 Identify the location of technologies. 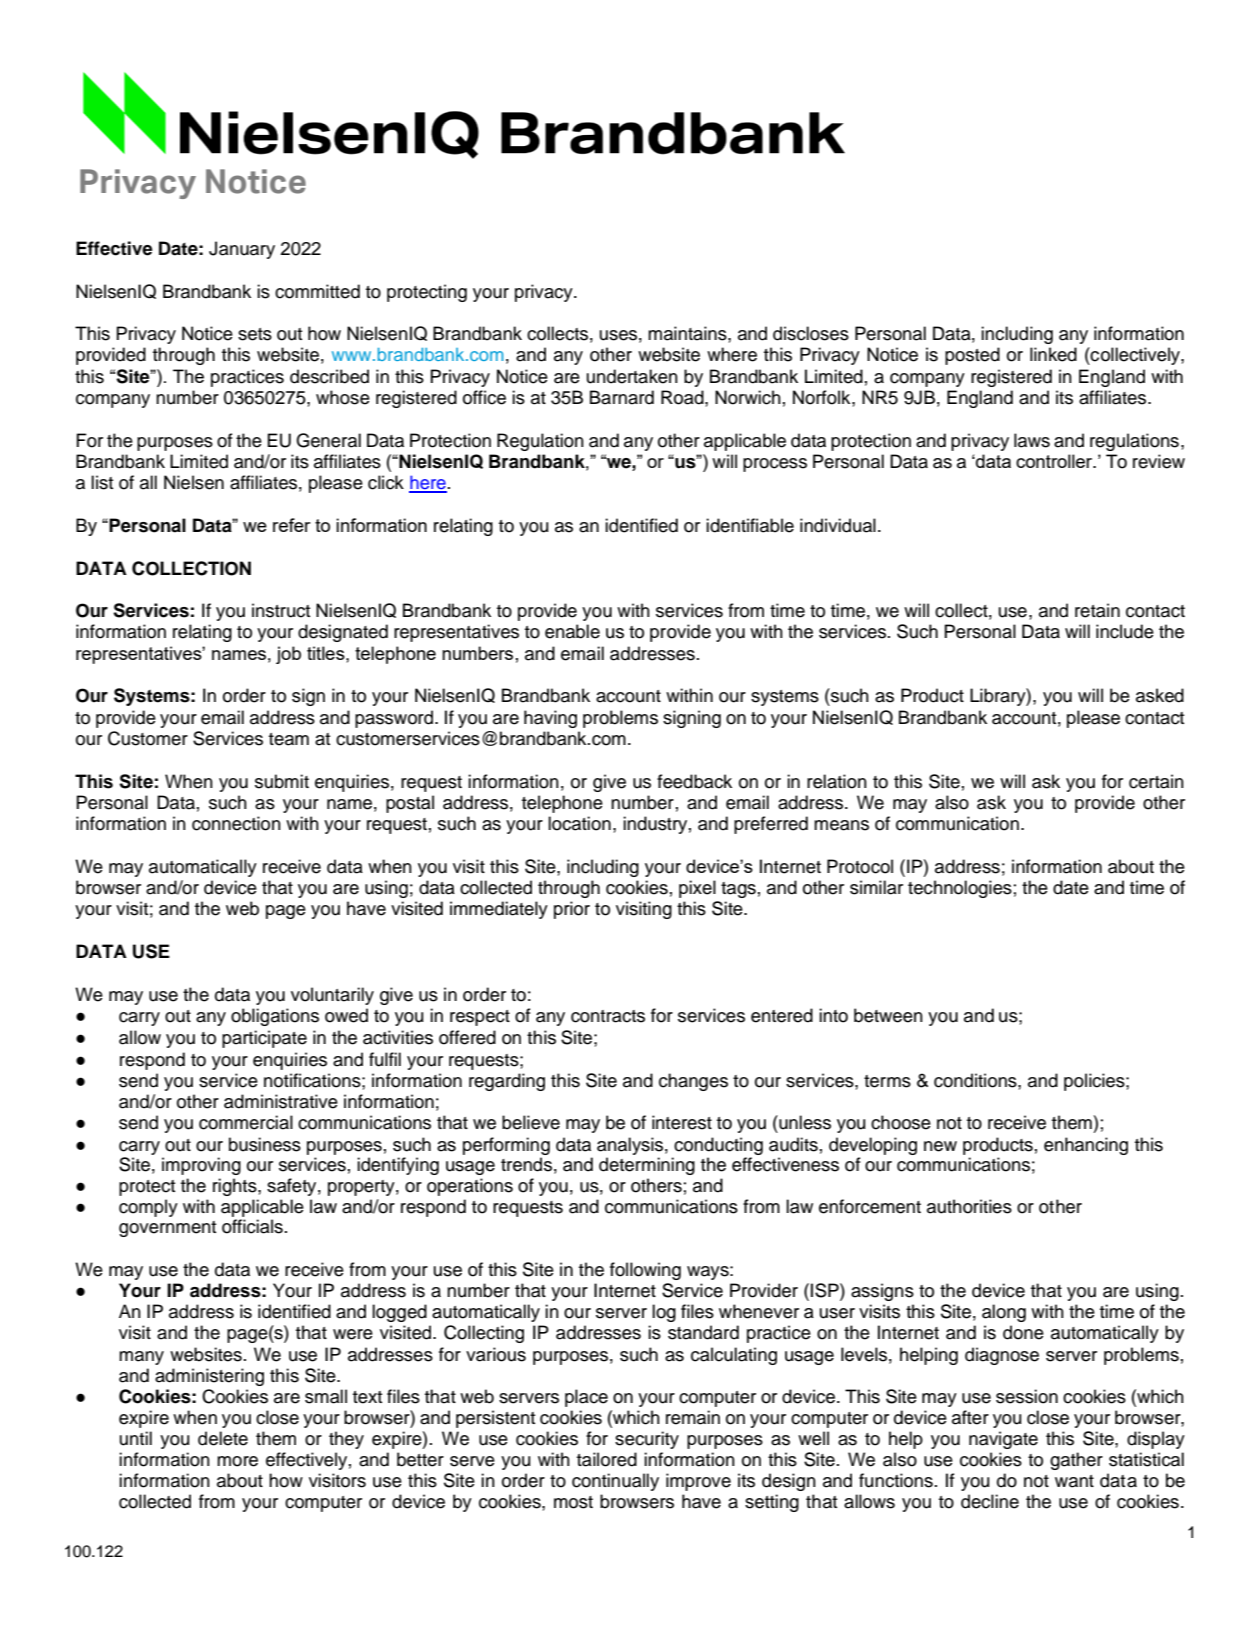
(960, 889).
